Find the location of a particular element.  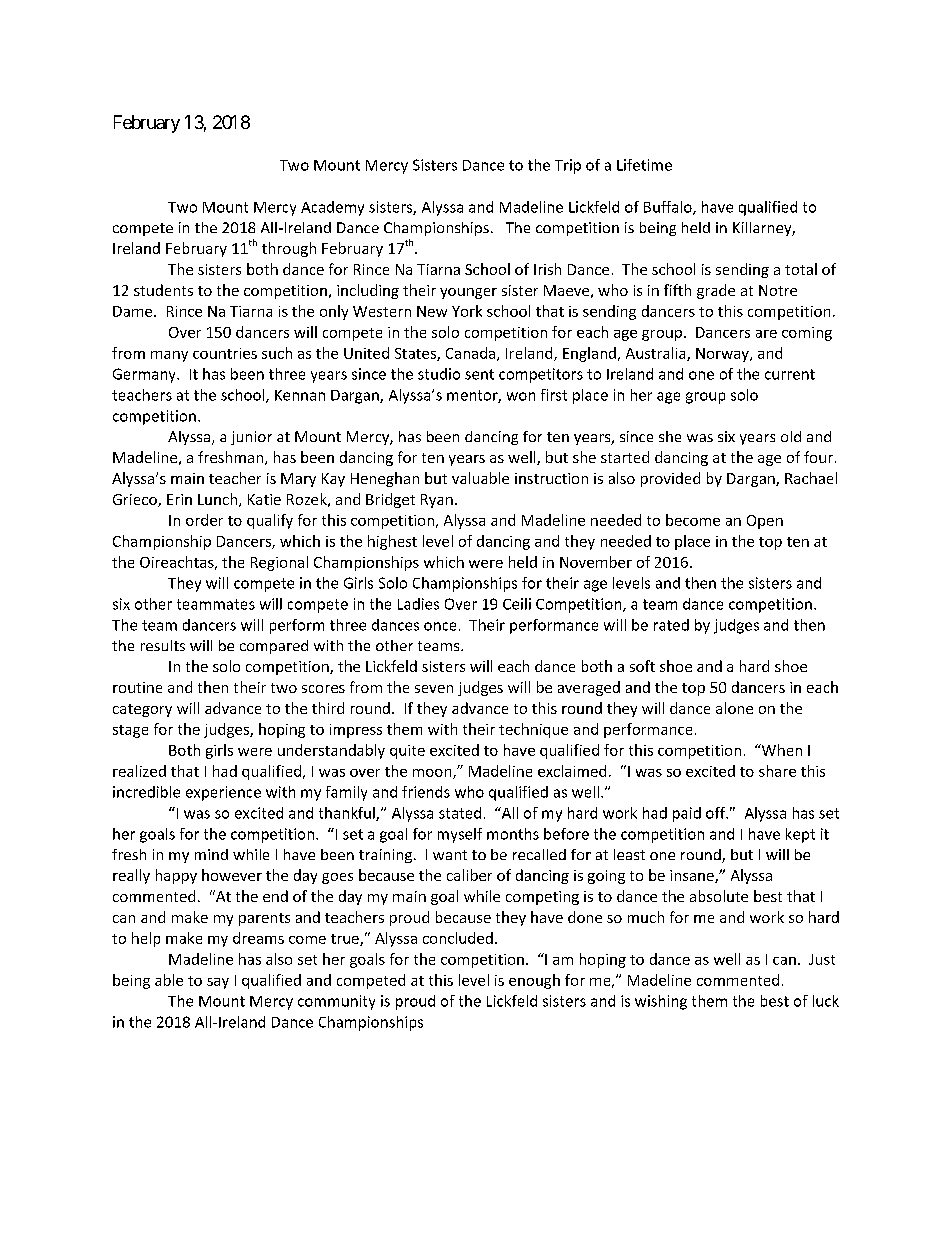

technique is located at coordinates (533, 730).
